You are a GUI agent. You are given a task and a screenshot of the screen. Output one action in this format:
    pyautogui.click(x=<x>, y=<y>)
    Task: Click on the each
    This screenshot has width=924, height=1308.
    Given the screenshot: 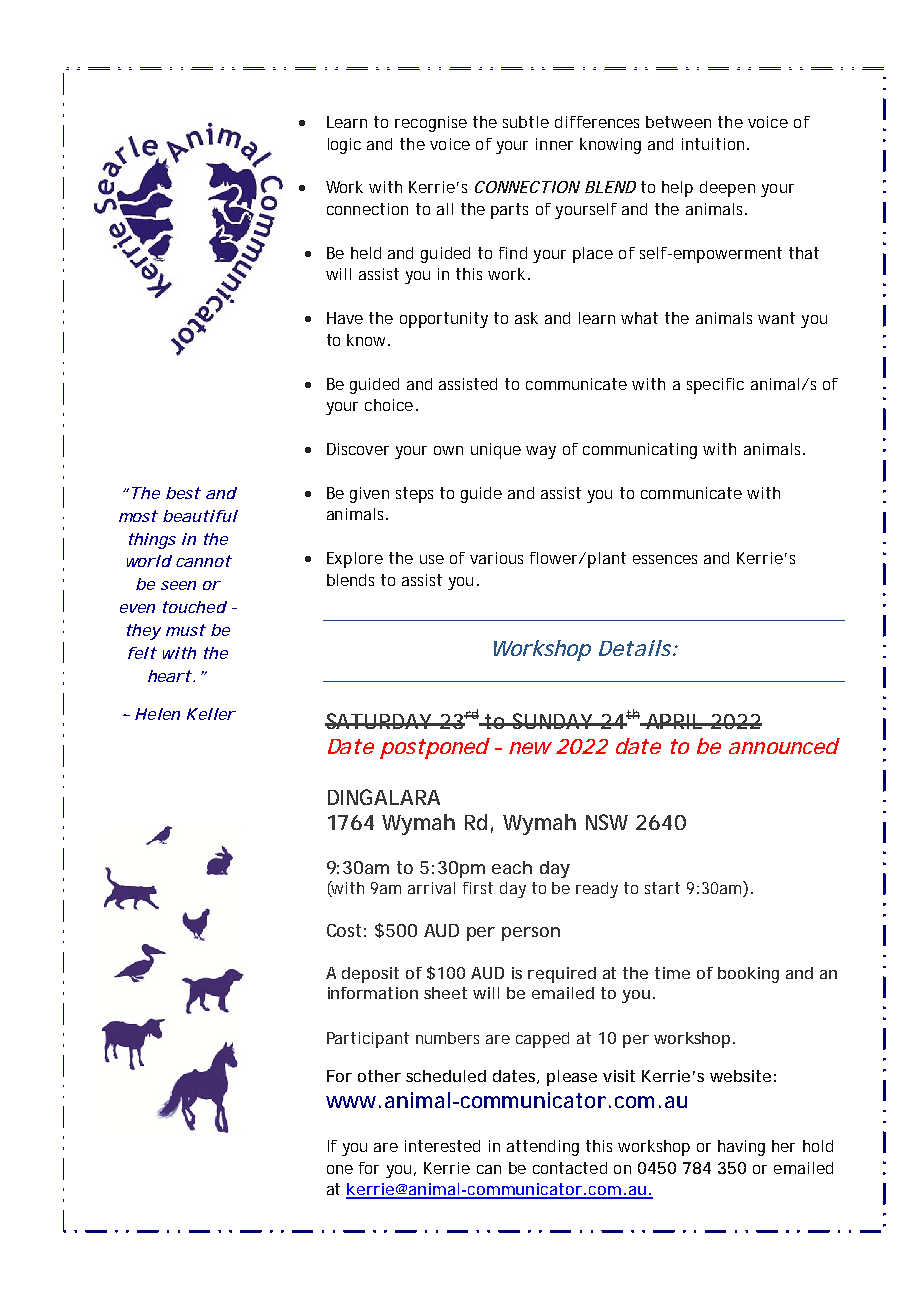 What is the action you would take?
    pyautogui.click(x=512, y=867)
